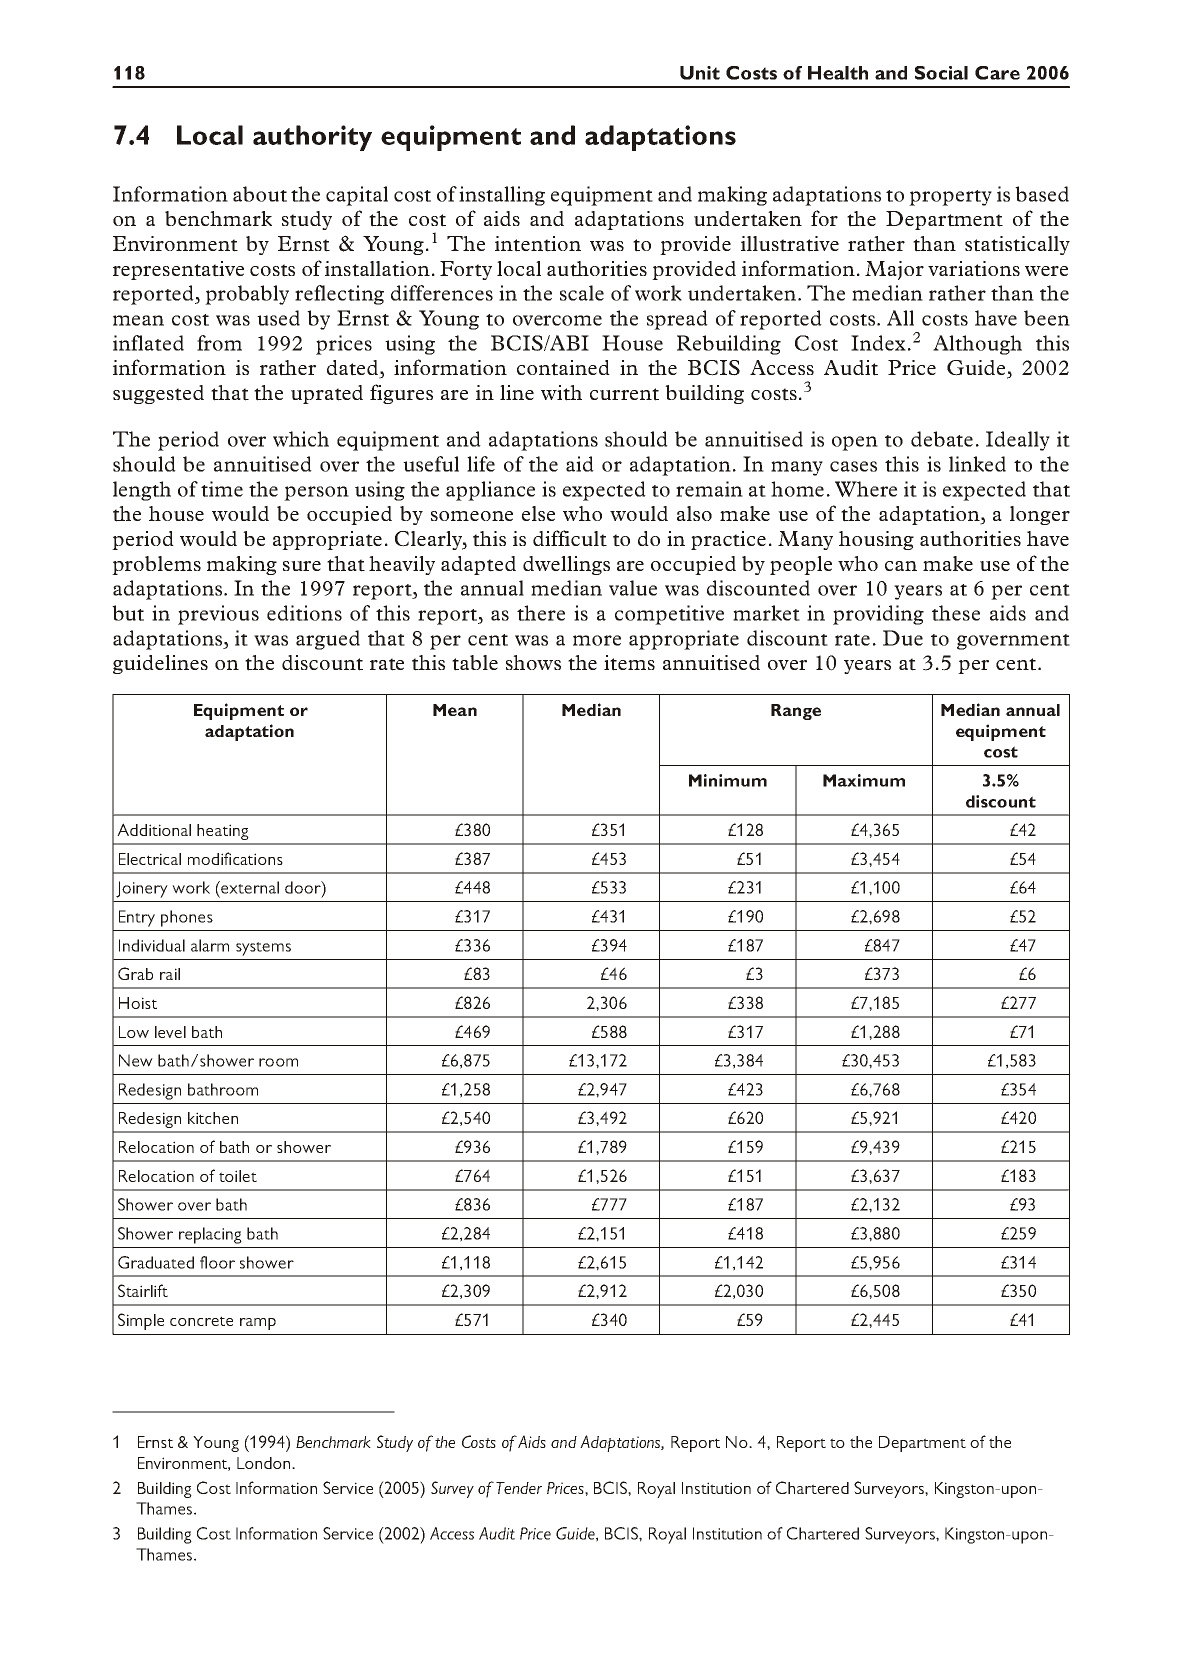 The height and width of the screenshot is (1673, 1184). I want to click on authority, so click(312, 138).
